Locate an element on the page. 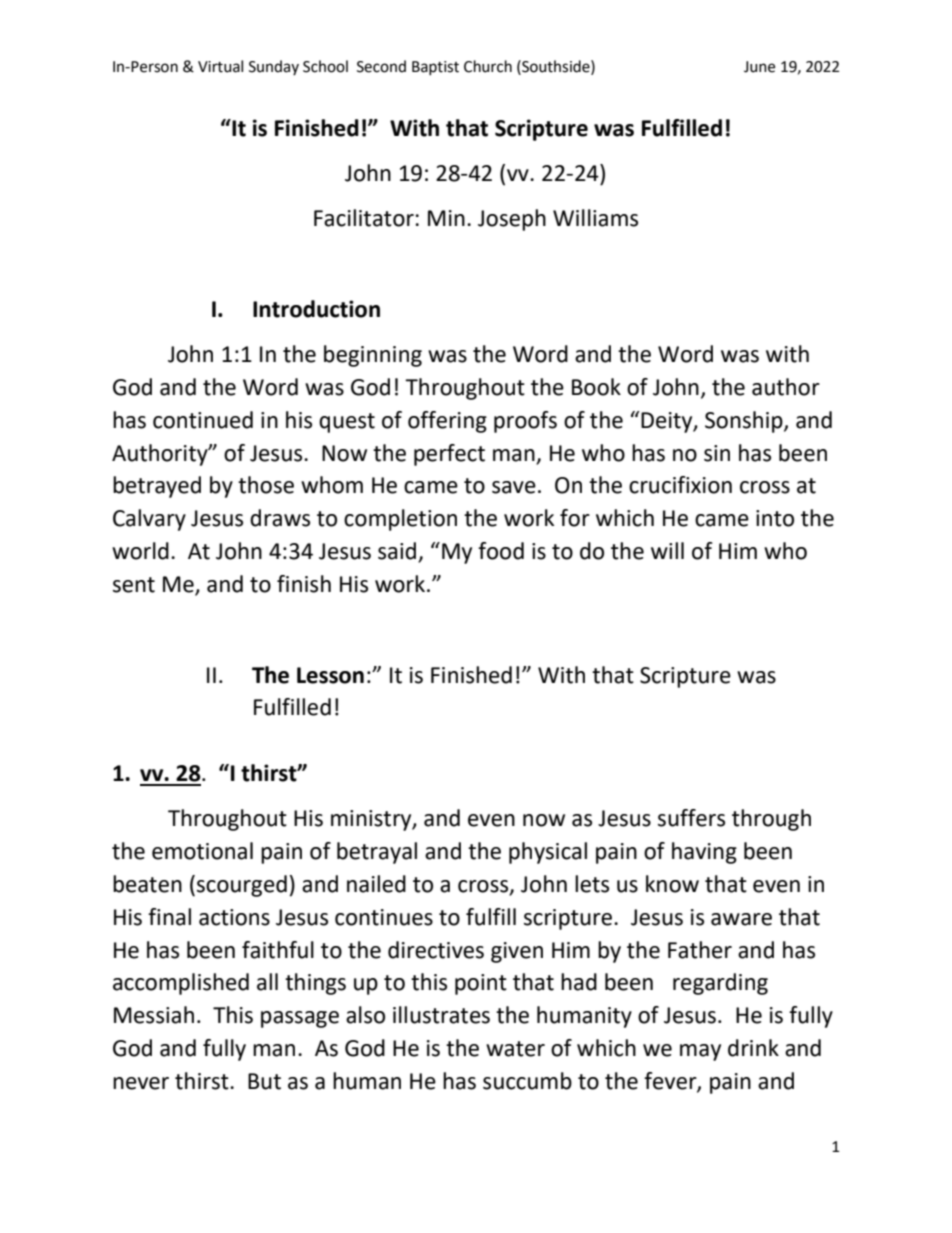 The height and width of the page is (1233, 952). Baptist is located at coordinates (435, 68).
